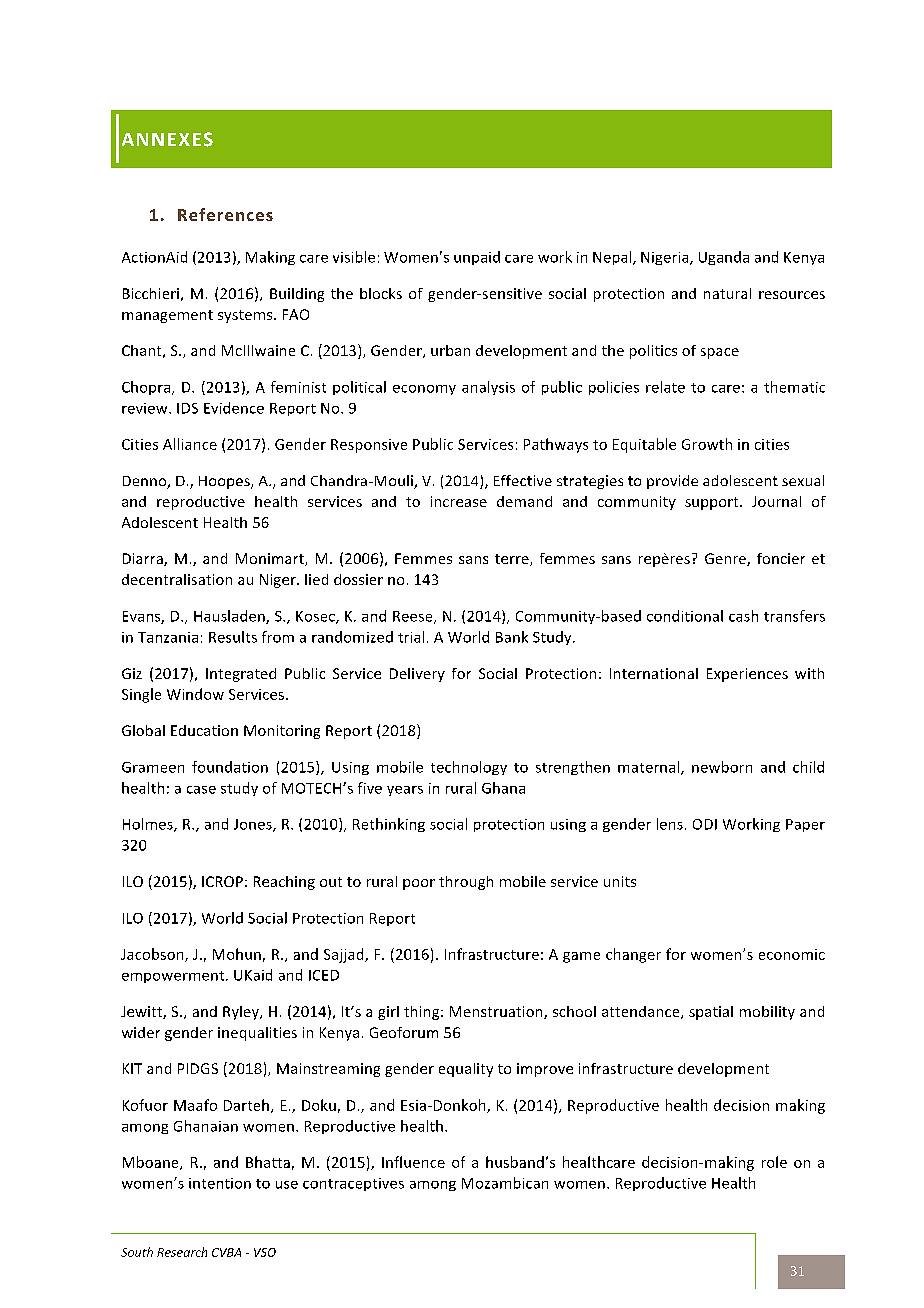  What do you see at coordinates (195, 694) in the page?
I see `Window` at bounding box center [195, 694].
